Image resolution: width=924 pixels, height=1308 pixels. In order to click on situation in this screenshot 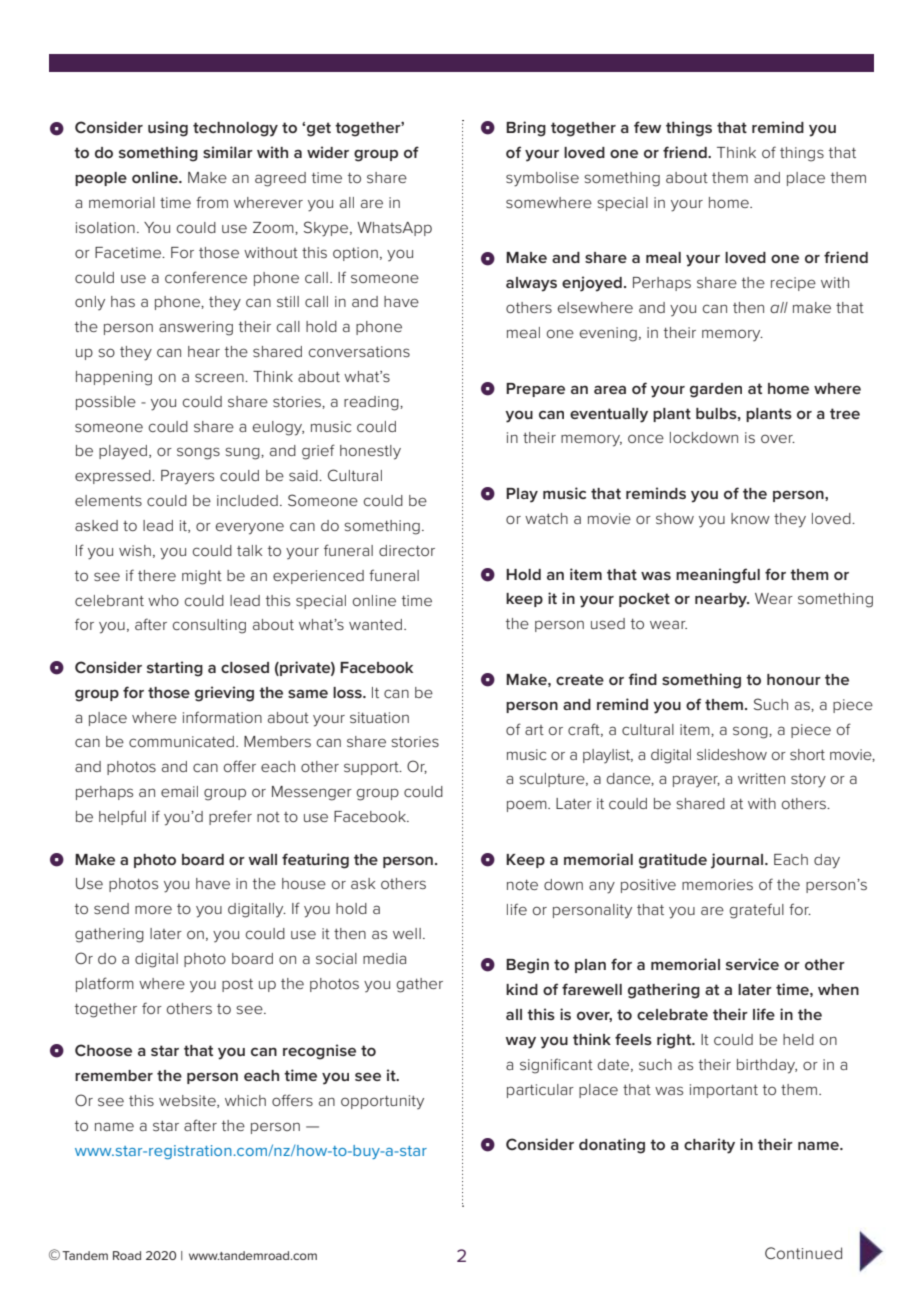, I will do `click(379, 717)`.
